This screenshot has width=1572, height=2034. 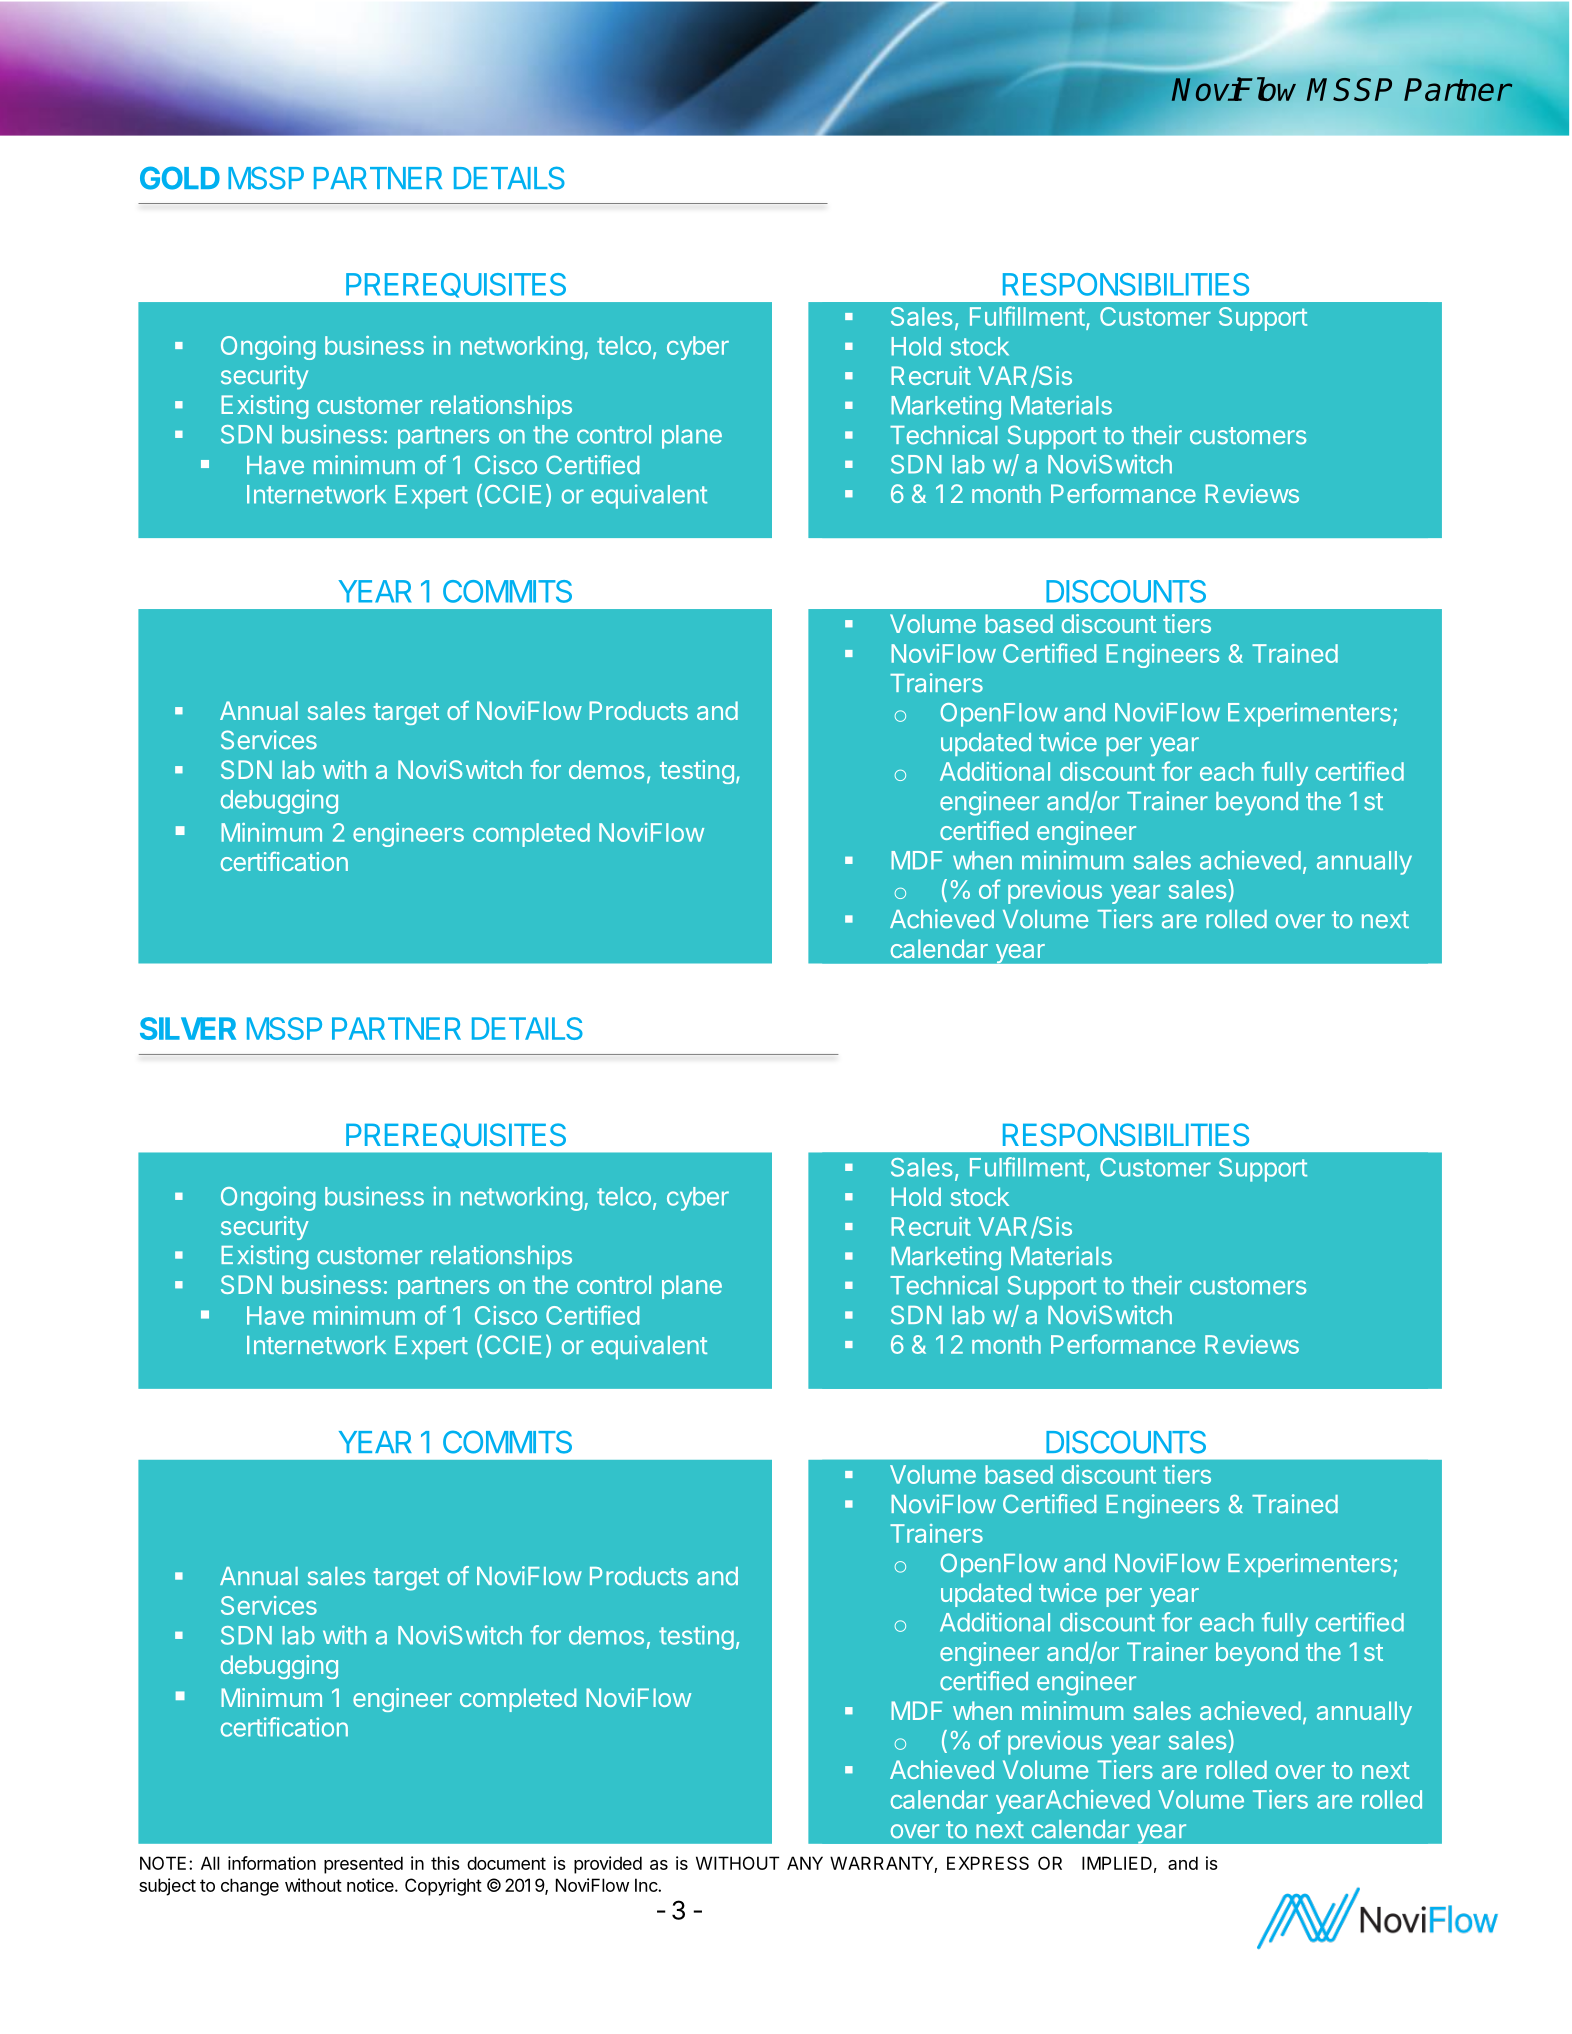 What do you see at coordinates (180, 178) in the screenshot?
I see `GOLD` at bounding box center [180, 178].
